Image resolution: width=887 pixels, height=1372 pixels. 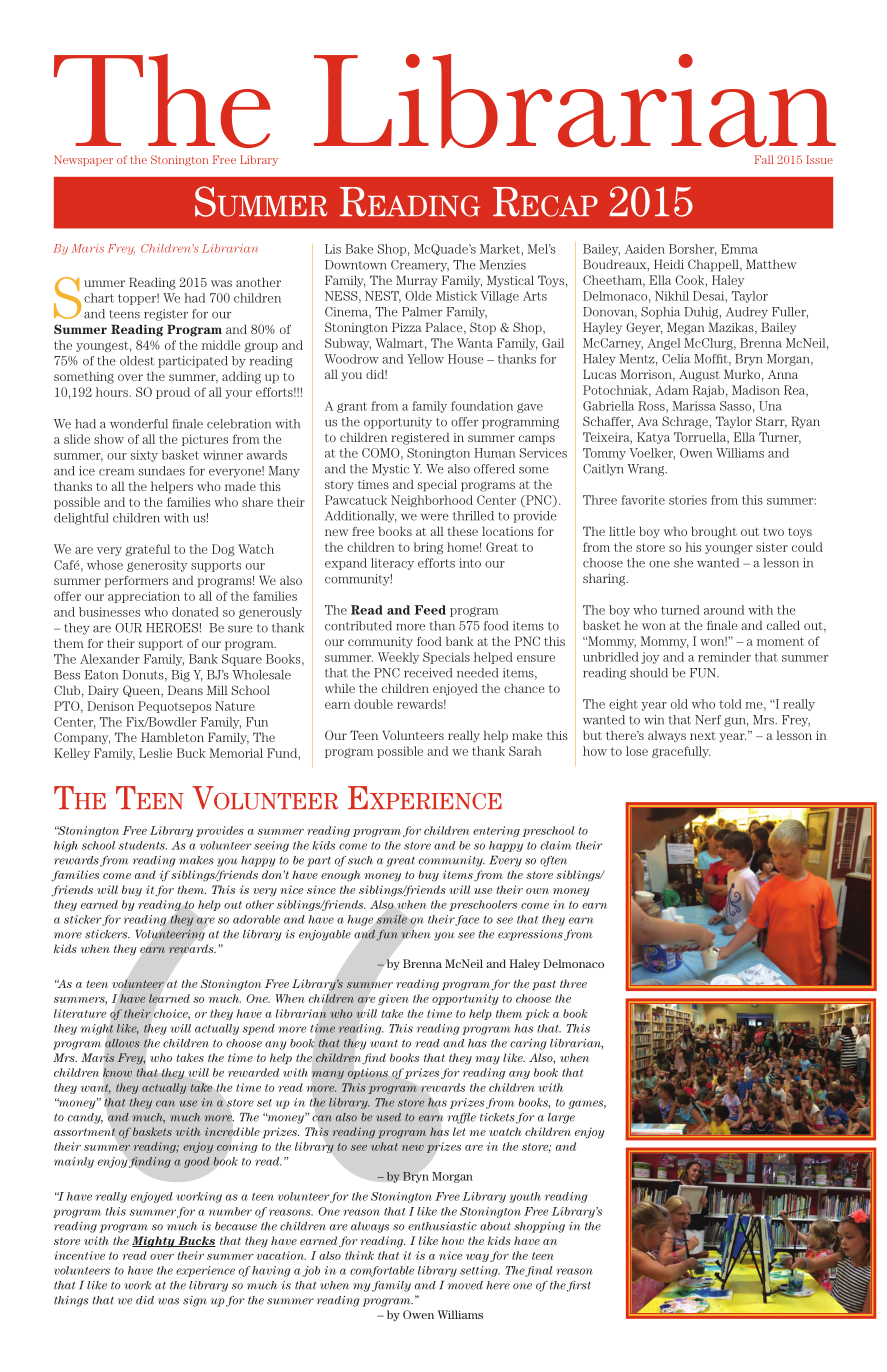 What do you see at coordinates (83, 160) in the screenshot?
I see `Newspaper` at bounding box center [83, 160].
